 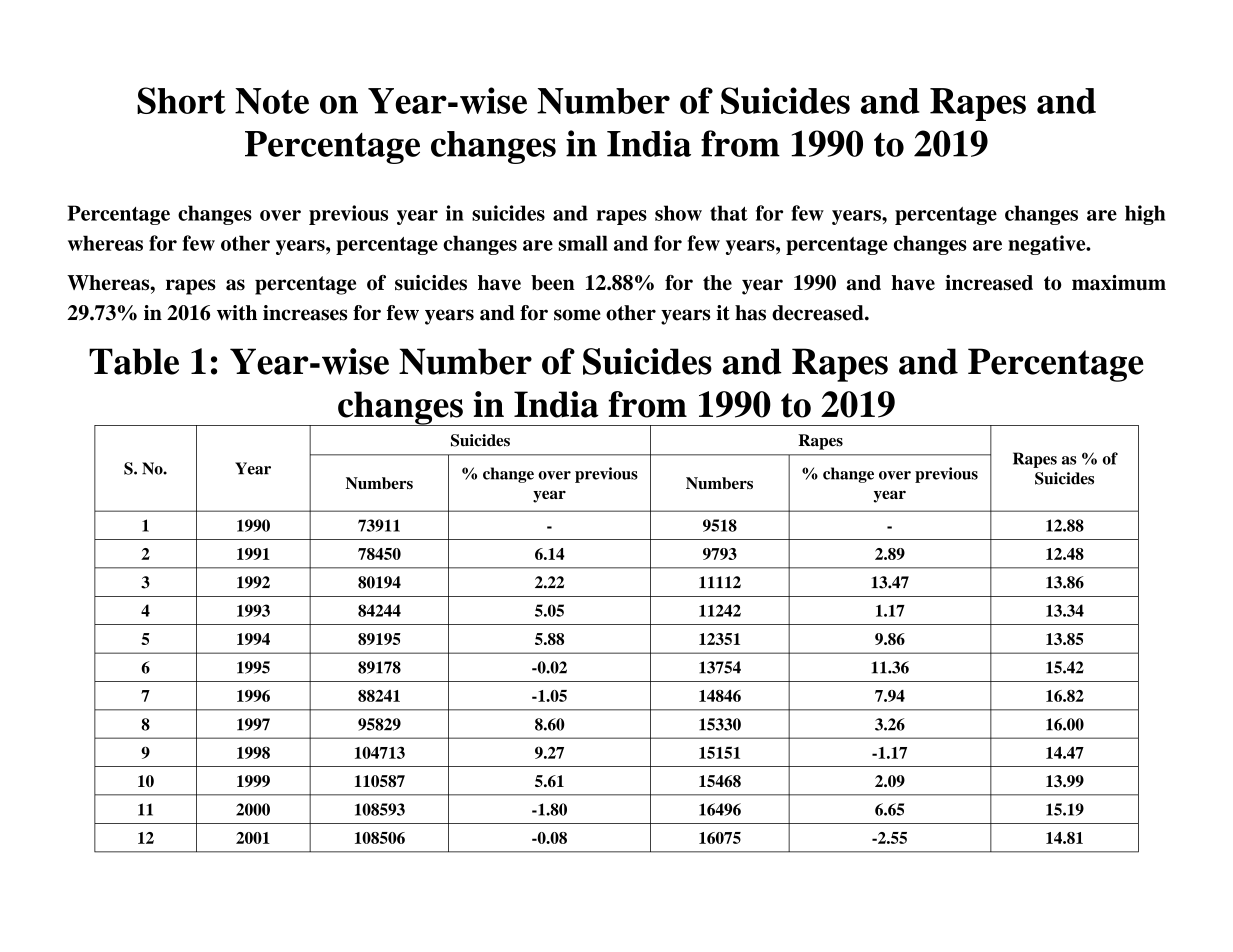 What do you see at coordinates (181, 100) in the image?
I see `Short` at bounding box center [181, 100].
